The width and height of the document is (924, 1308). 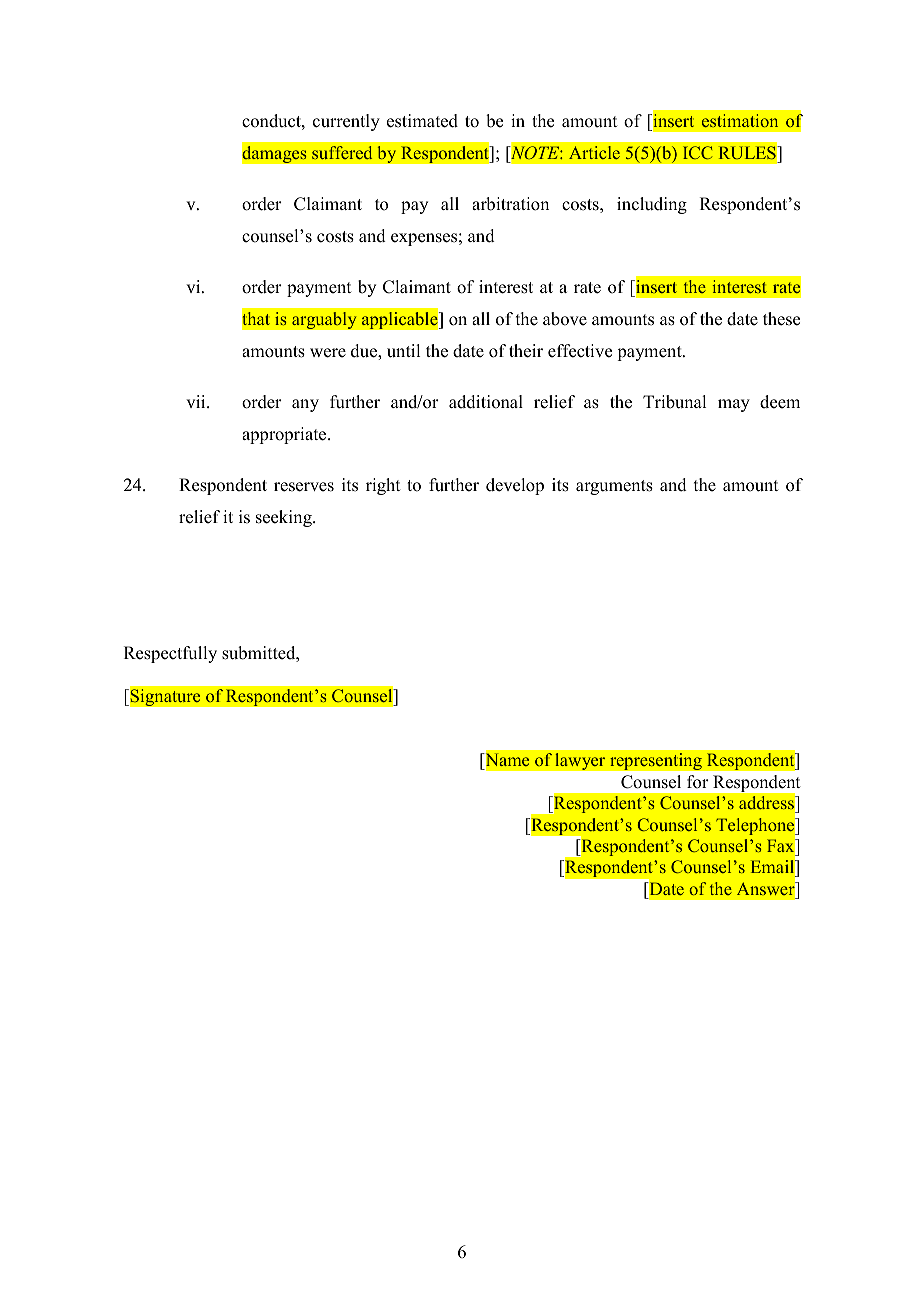 I want to click on develop, so click(x=515, y=486).
